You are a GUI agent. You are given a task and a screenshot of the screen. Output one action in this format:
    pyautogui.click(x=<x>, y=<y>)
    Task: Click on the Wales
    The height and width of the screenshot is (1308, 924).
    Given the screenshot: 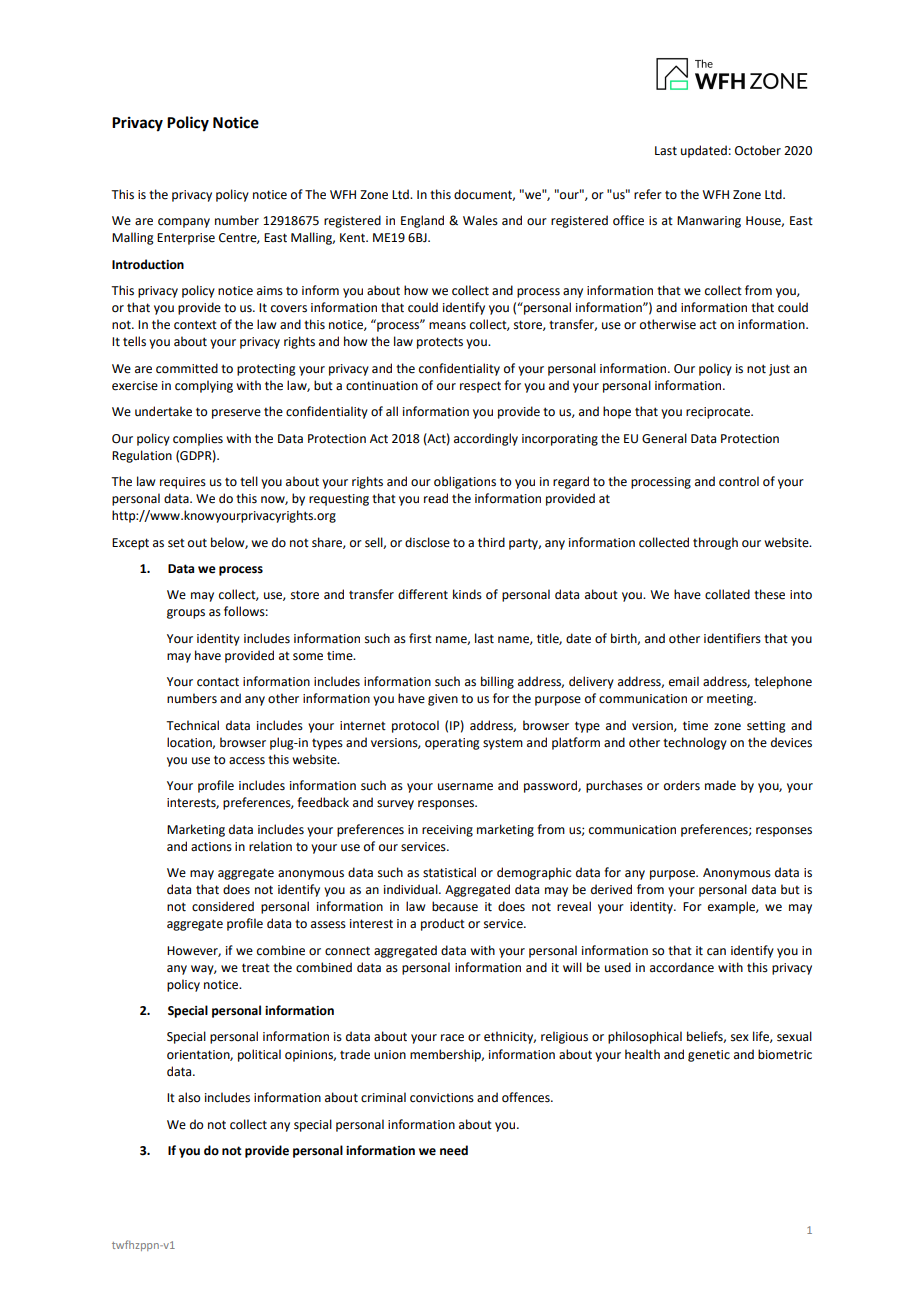 What is the action you would take?
    pyautogui.click(x=480, y=220)
